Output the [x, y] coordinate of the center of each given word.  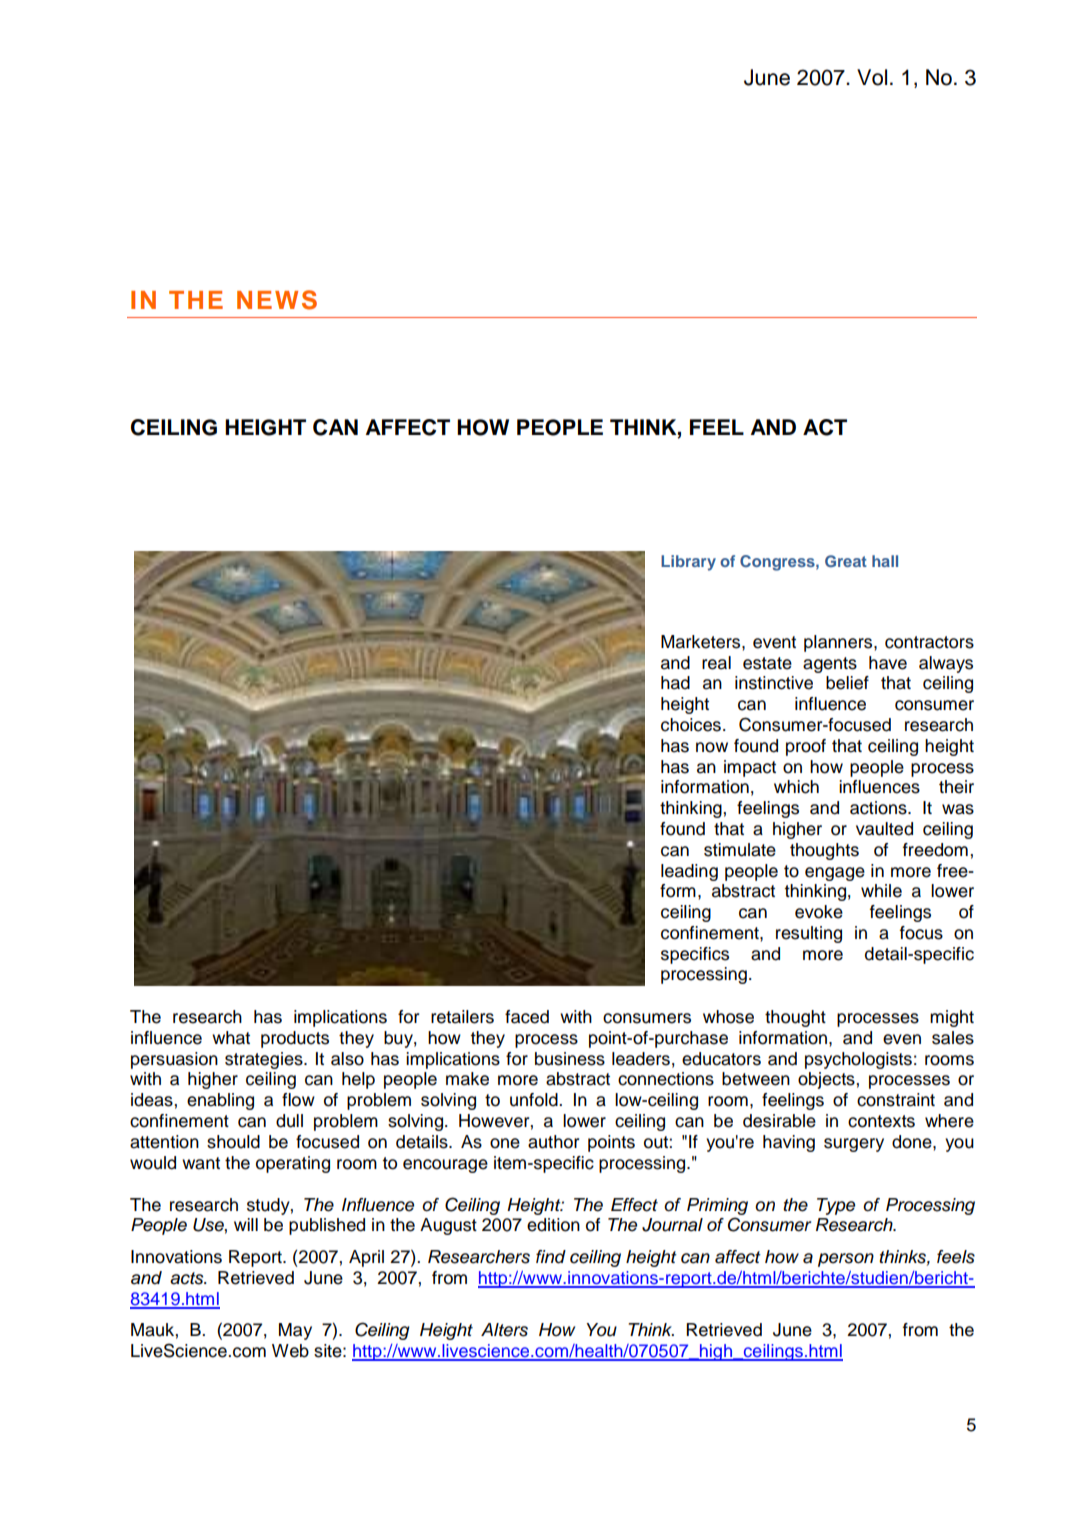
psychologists [858, 1060]
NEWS [277, 300]
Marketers [702, 642]
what [231, 1038]
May [295, 1331]
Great [846, 561]
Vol [872, 77]
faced [527, 1017]
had [675, 683]
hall [885, 561]
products [295, 1039]
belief [847, 683]
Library [688, 563]
